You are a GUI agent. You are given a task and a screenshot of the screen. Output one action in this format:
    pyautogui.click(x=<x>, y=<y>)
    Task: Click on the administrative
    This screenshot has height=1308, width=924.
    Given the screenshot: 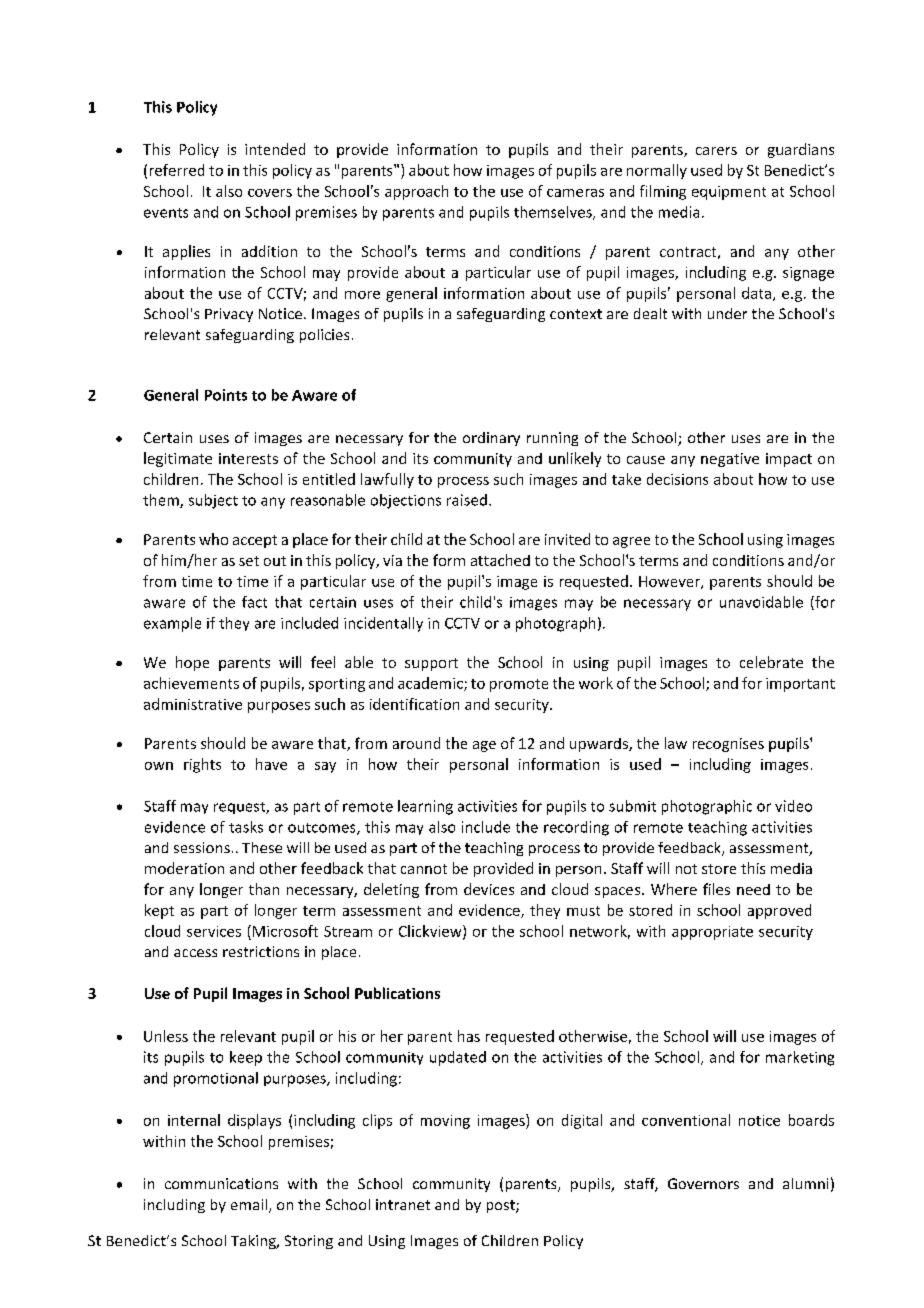 What is the action you would take?
    pyautogui.click(x=193, y=704)
